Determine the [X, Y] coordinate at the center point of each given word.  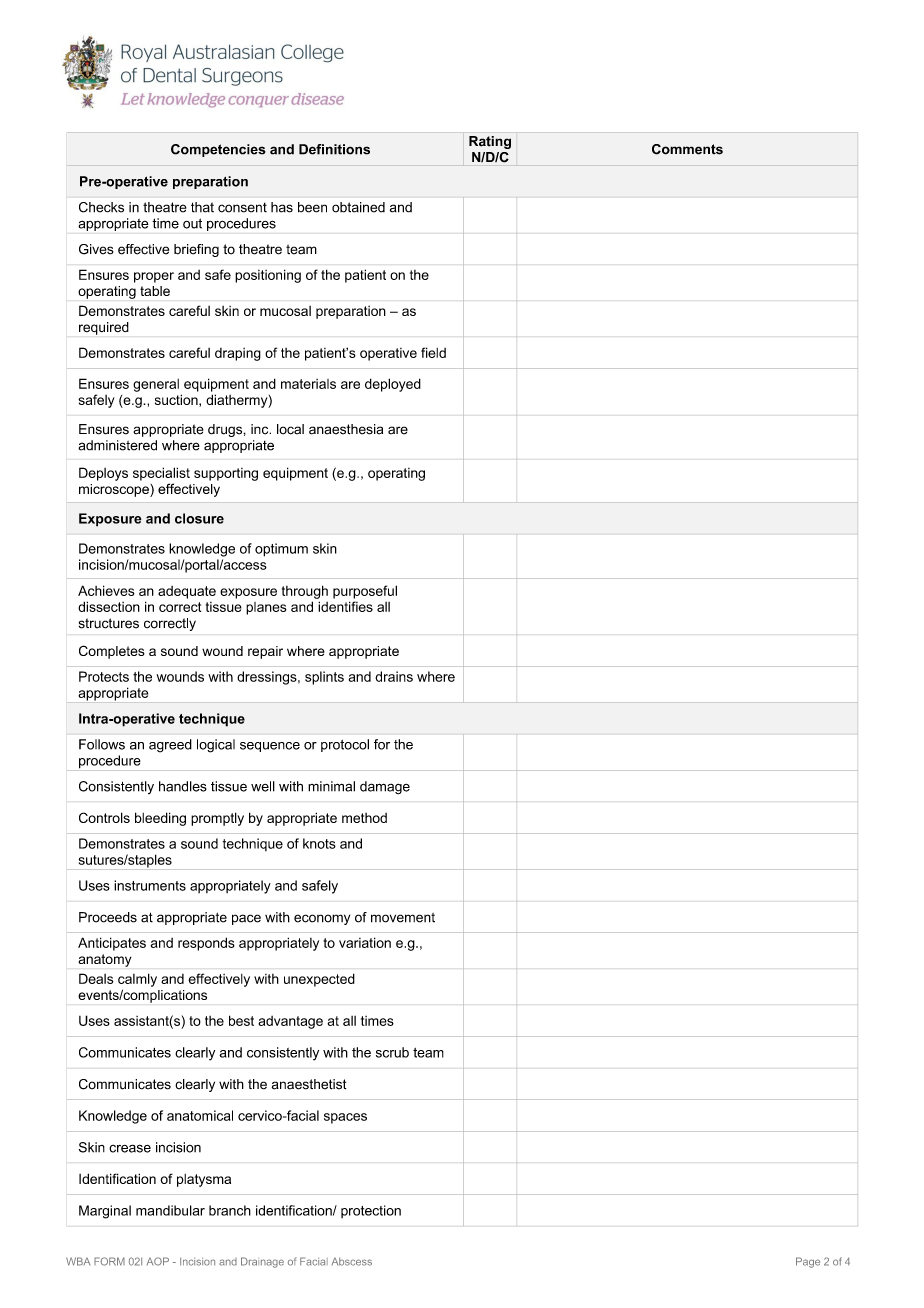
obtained [358, 207]
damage [385, 788]
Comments [687, 149]
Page [808, 1262]
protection [371, 1211]
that [202, 207]
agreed [170, 746]
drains [394, 676]
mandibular [170, 1210]
